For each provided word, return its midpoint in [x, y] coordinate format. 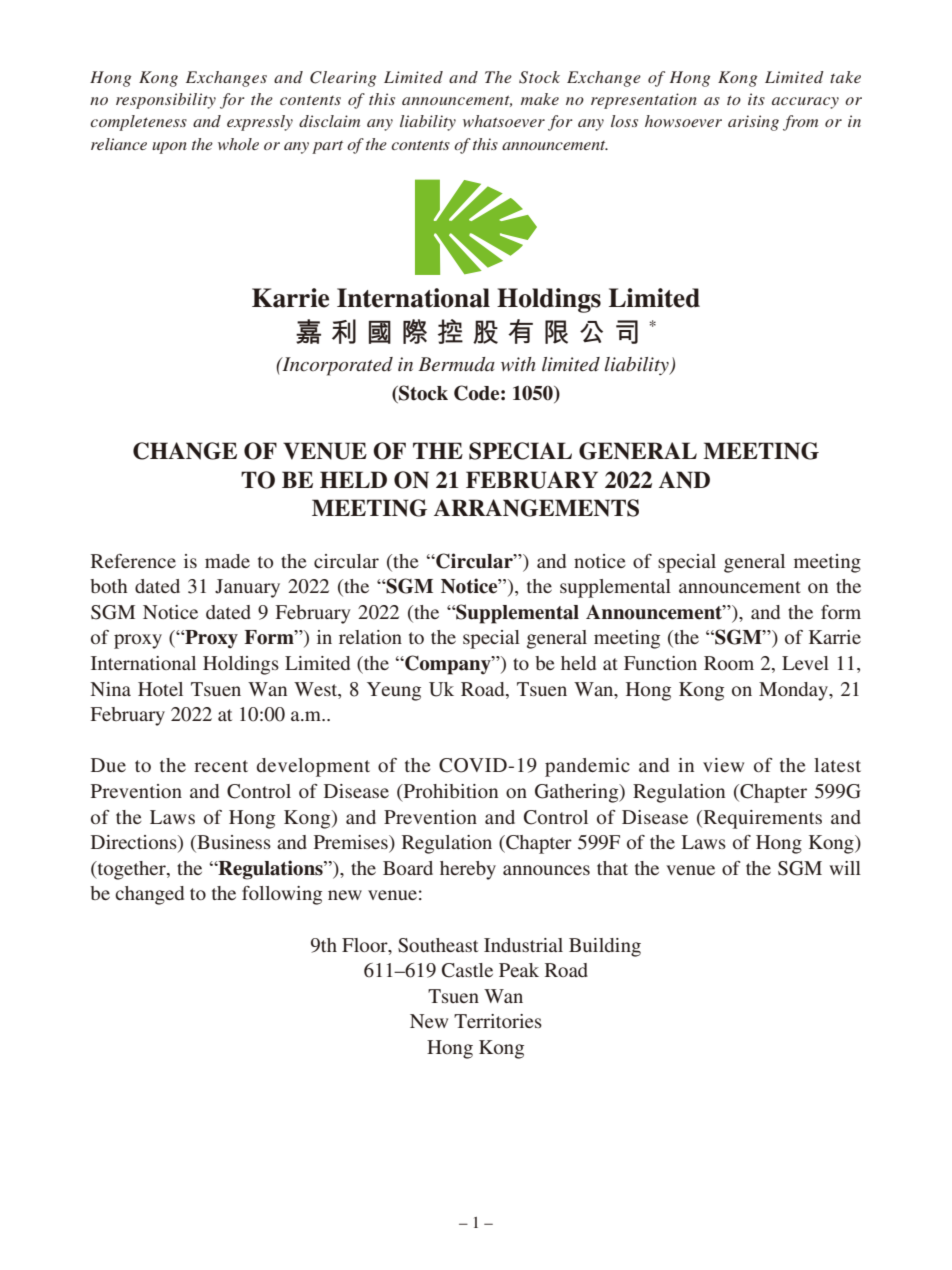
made [227, 561]
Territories [498, 1021]
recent [221, 766]
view [723, 765]
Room [729, 663]
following [282, 895]
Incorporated [336, 366]
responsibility [166, 101]
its [756, 99]
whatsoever [504, 121]
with [518, 364]
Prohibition [450, 791]
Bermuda [456, 364]
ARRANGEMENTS [536, 508]
